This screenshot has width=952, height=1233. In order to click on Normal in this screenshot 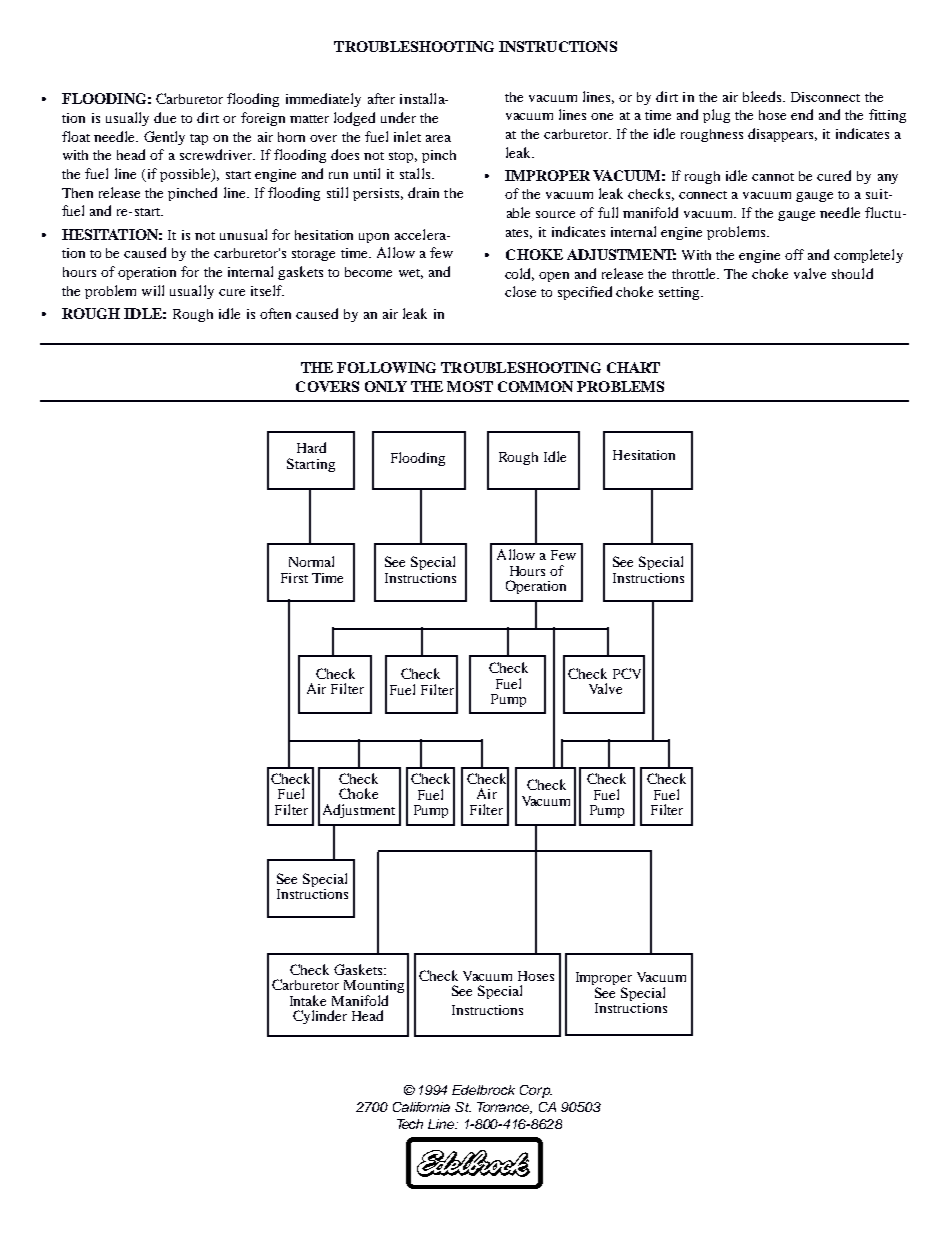, I will do `click(311, 561)`.
